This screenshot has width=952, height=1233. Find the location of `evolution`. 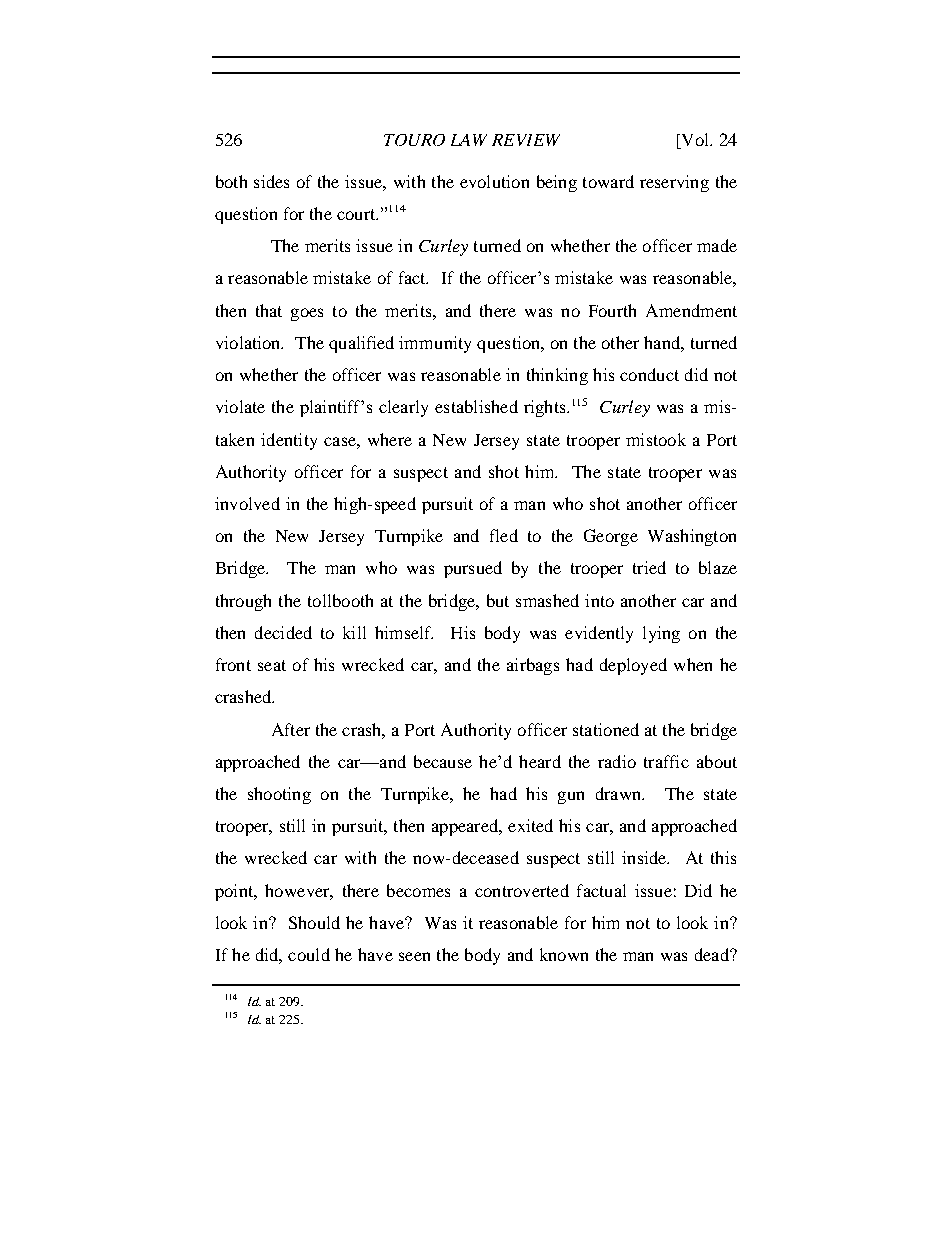

evolution is located at coordinates (494, 181).
